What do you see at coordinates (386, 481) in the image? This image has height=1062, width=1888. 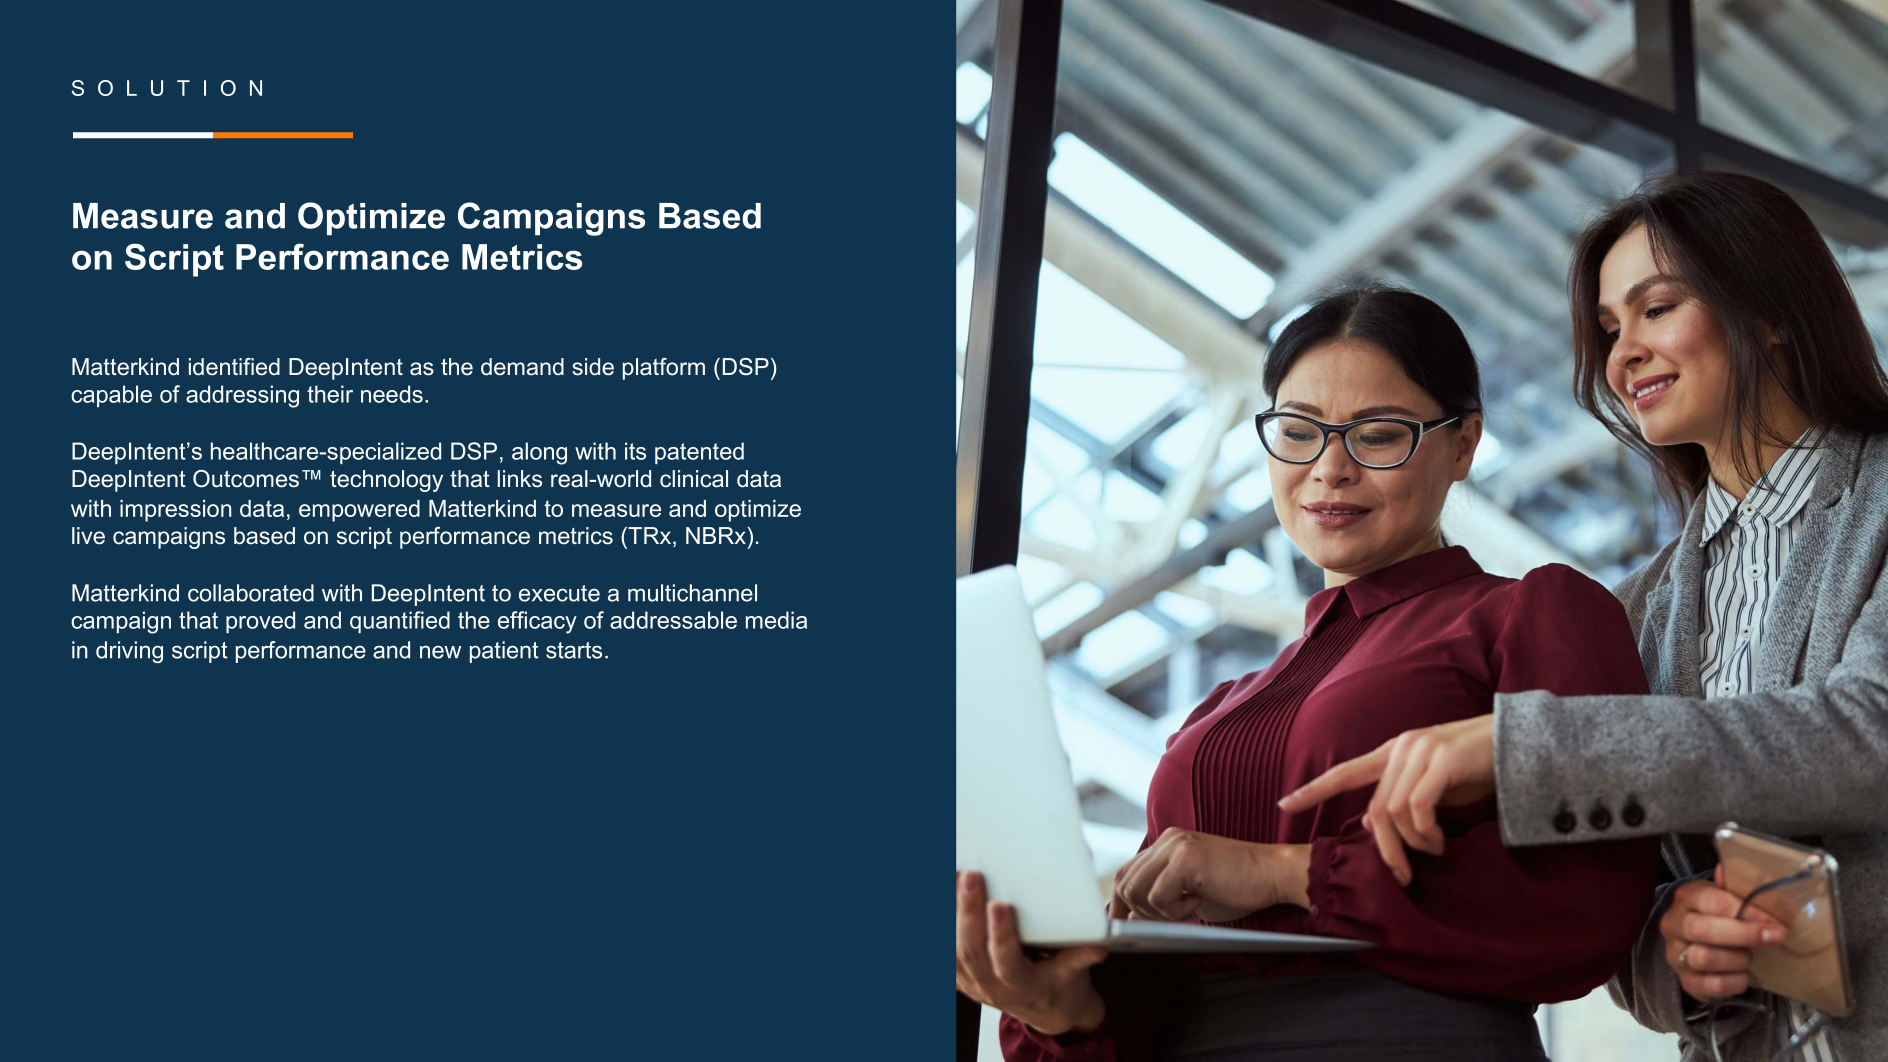 I see `technology` at bounding box center [386, 481].
